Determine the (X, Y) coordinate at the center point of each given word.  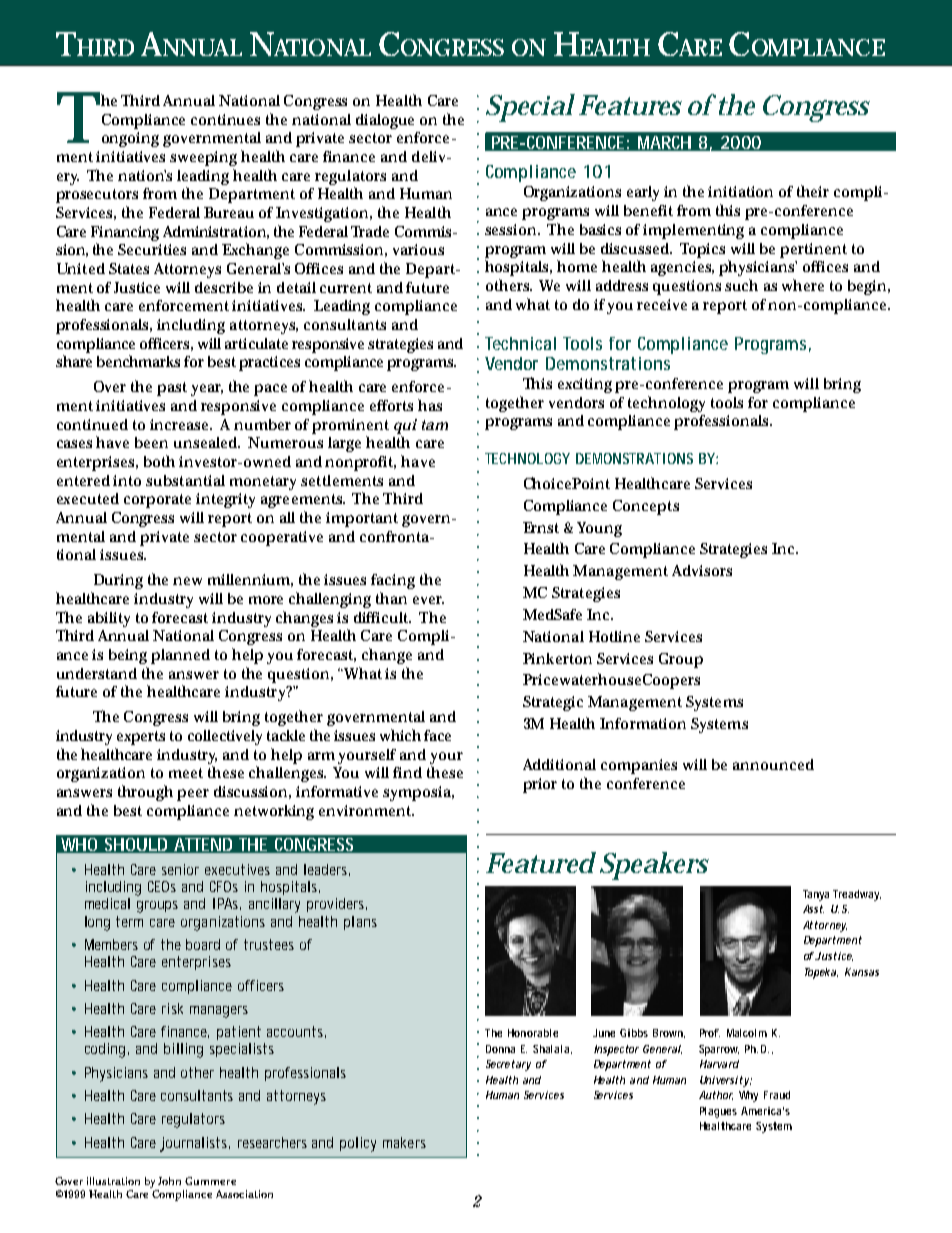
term (129, 921)
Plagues (718, 1112)
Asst (813, 909)
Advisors (702, 570)
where (803, 285)
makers (404, 1142)
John (169, 1181)
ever (428, 600)
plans (360, 923)
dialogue (385, 121)
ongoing (130, 139)
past (172, 389)
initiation (740, 191)
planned (180, 656)
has (430, 405)
